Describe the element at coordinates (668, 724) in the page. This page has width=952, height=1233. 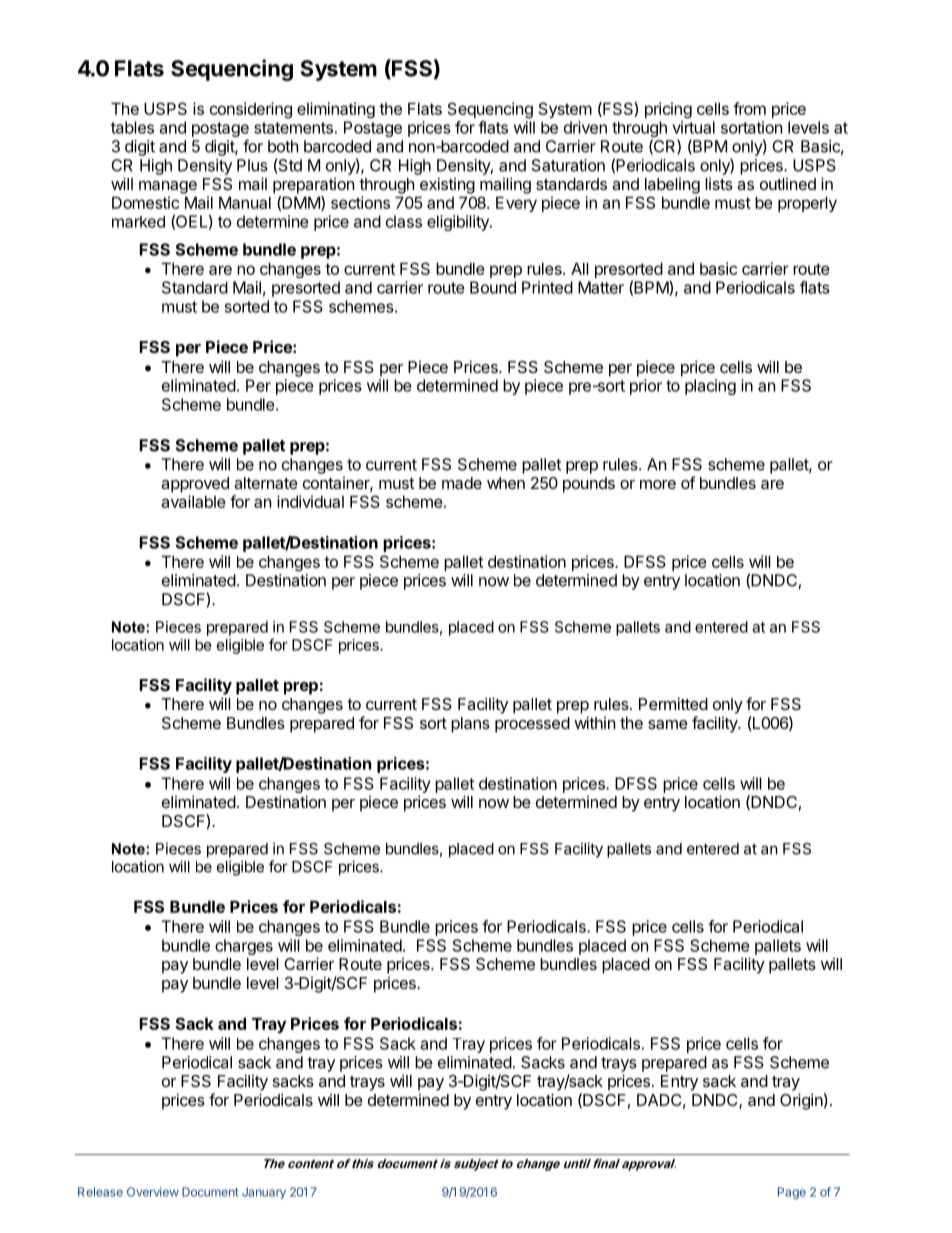
I see `same` at that location.
